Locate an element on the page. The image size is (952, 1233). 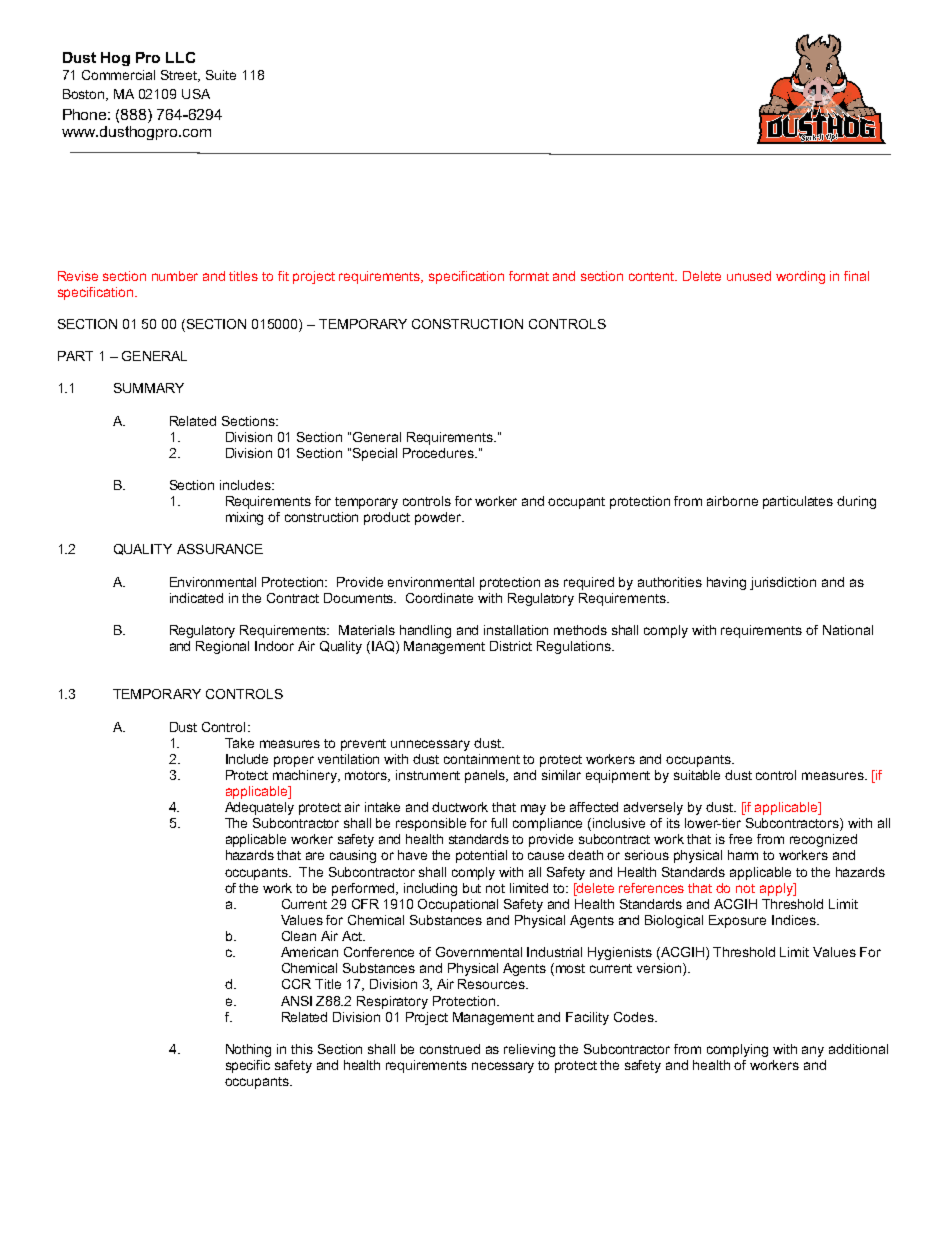
wording is located at coordinates (800, 277).
